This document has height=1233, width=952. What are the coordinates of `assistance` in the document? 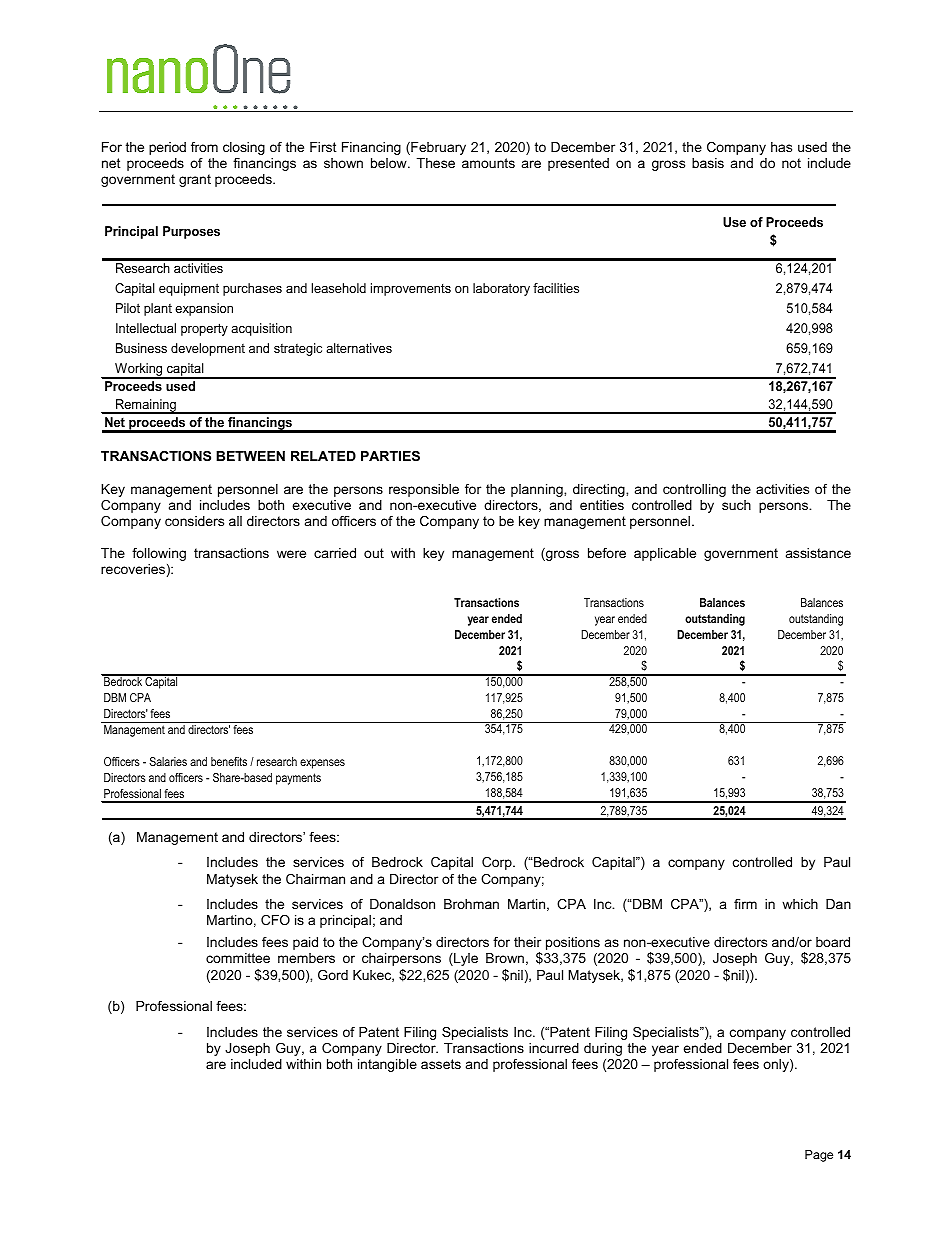 It's located at (818, 553).
